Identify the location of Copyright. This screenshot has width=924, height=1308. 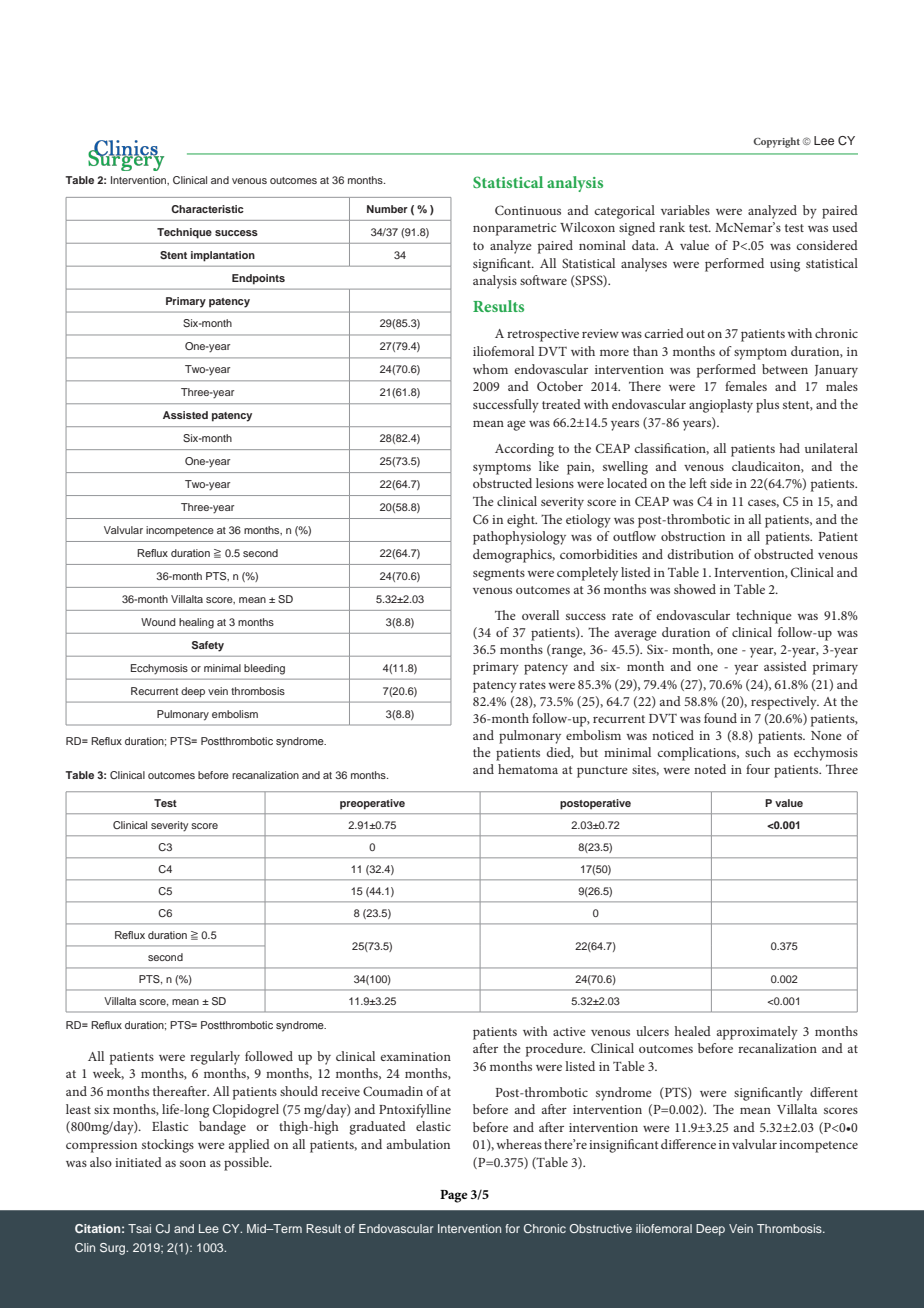
(776, 142).
